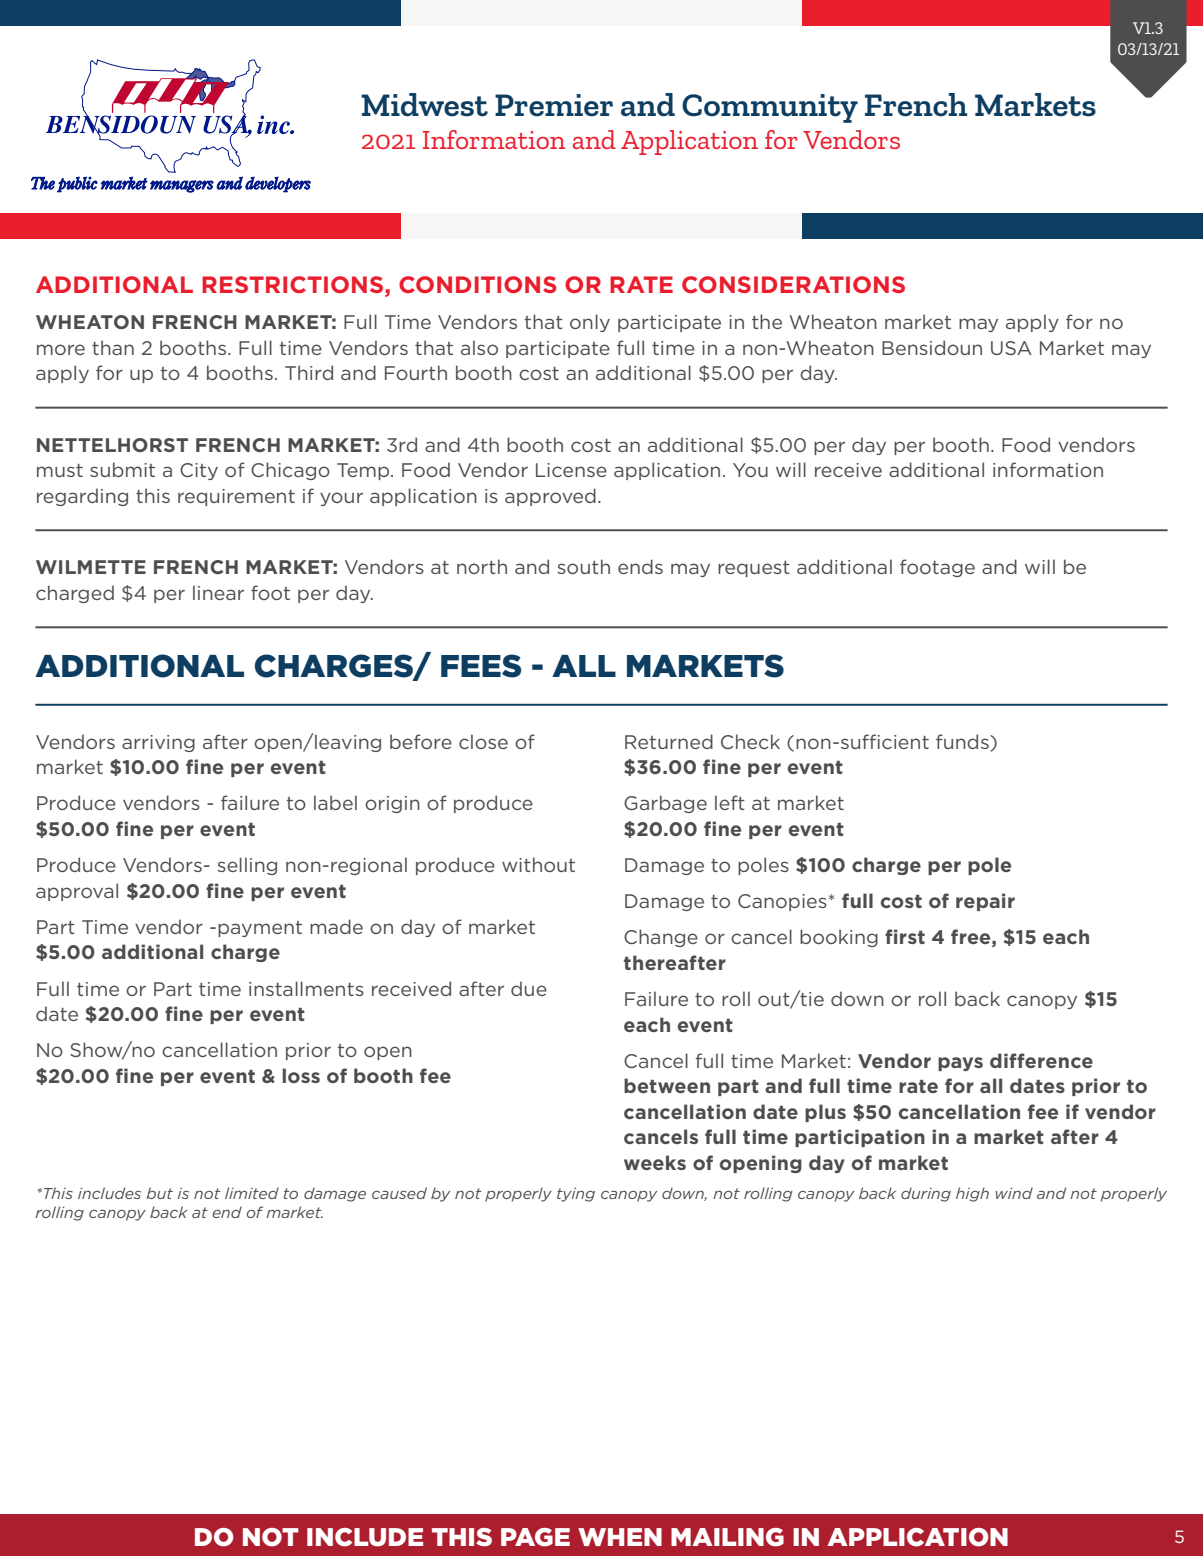 The image size is (1203, 1556). I want to click on Premier, so click(554, 105).
